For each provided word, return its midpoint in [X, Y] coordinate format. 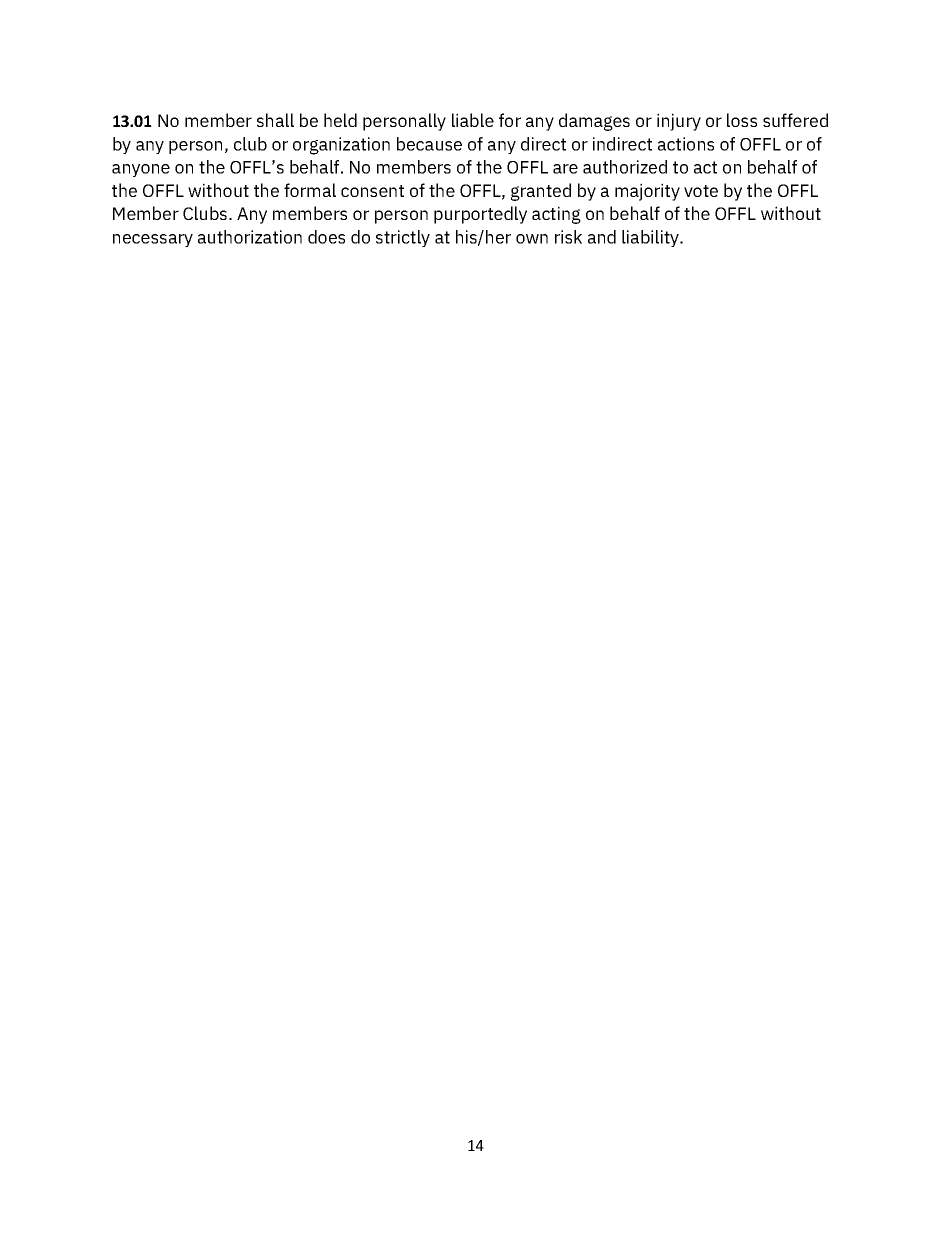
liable [473, 120]
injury [679, 122]
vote [701, 191]
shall [275, 120]
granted [541, 192]
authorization [250, 237]
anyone [141, 170]
